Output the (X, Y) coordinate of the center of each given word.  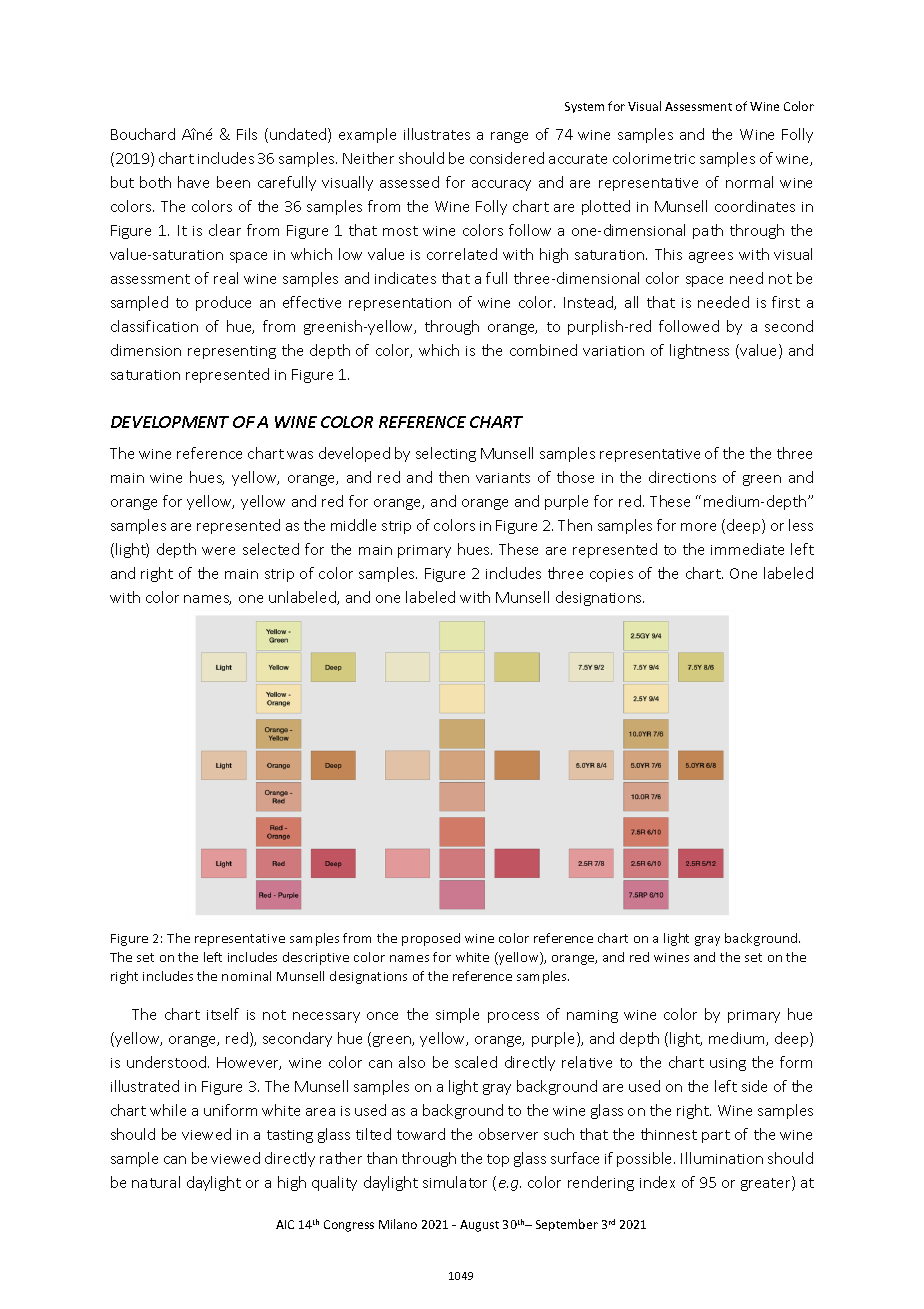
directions (682, 477)
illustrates (437, 134)
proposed (431, 939)
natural (156, 1182)
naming (592, 1016)
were (218, 551)
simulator (455, 1182)
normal (749, 182)
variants (503, 478)
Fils (247, 134)
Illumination (722, 1158)
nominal (246, 976)
